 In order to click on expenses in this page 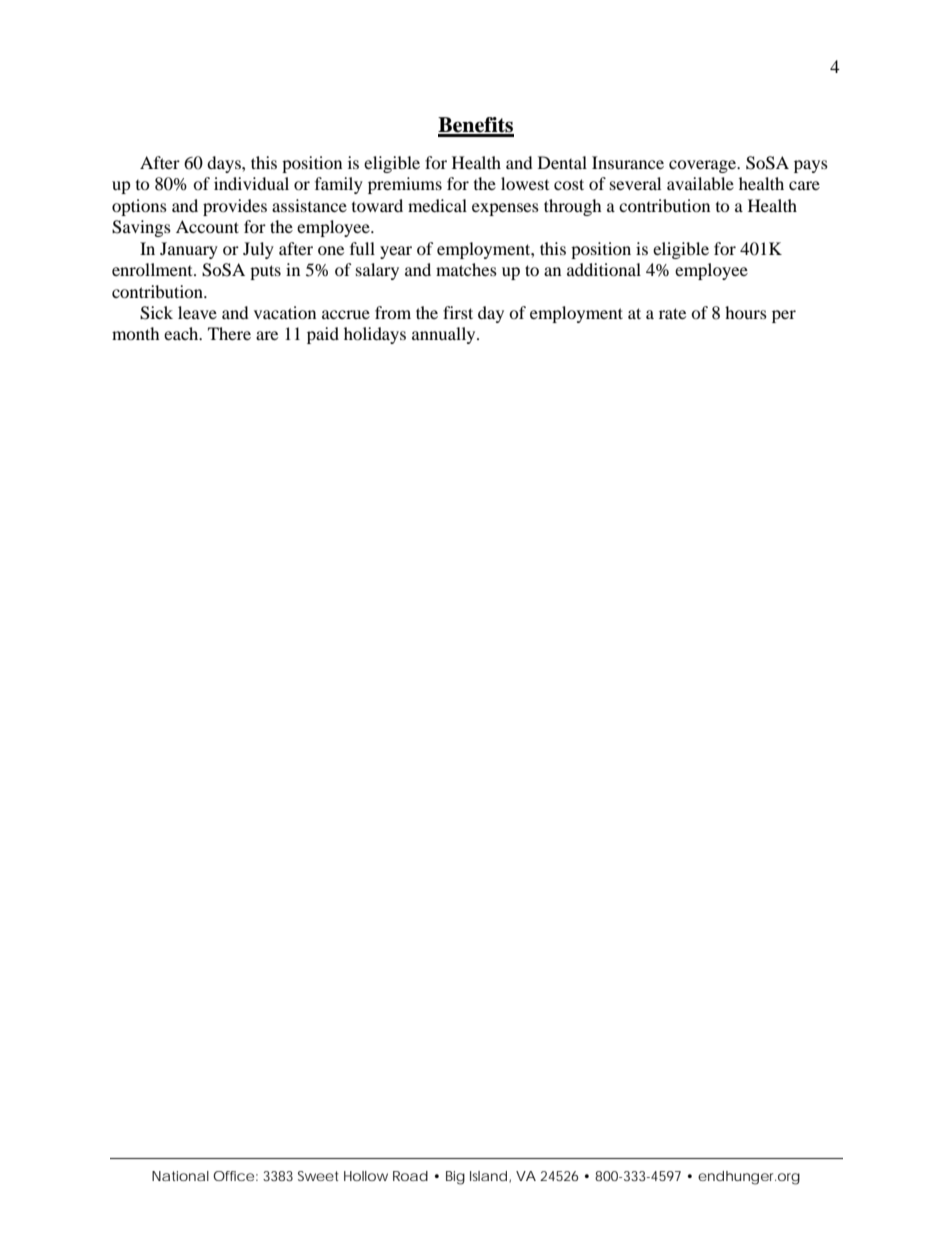, I will do `click(505, 209)`.
